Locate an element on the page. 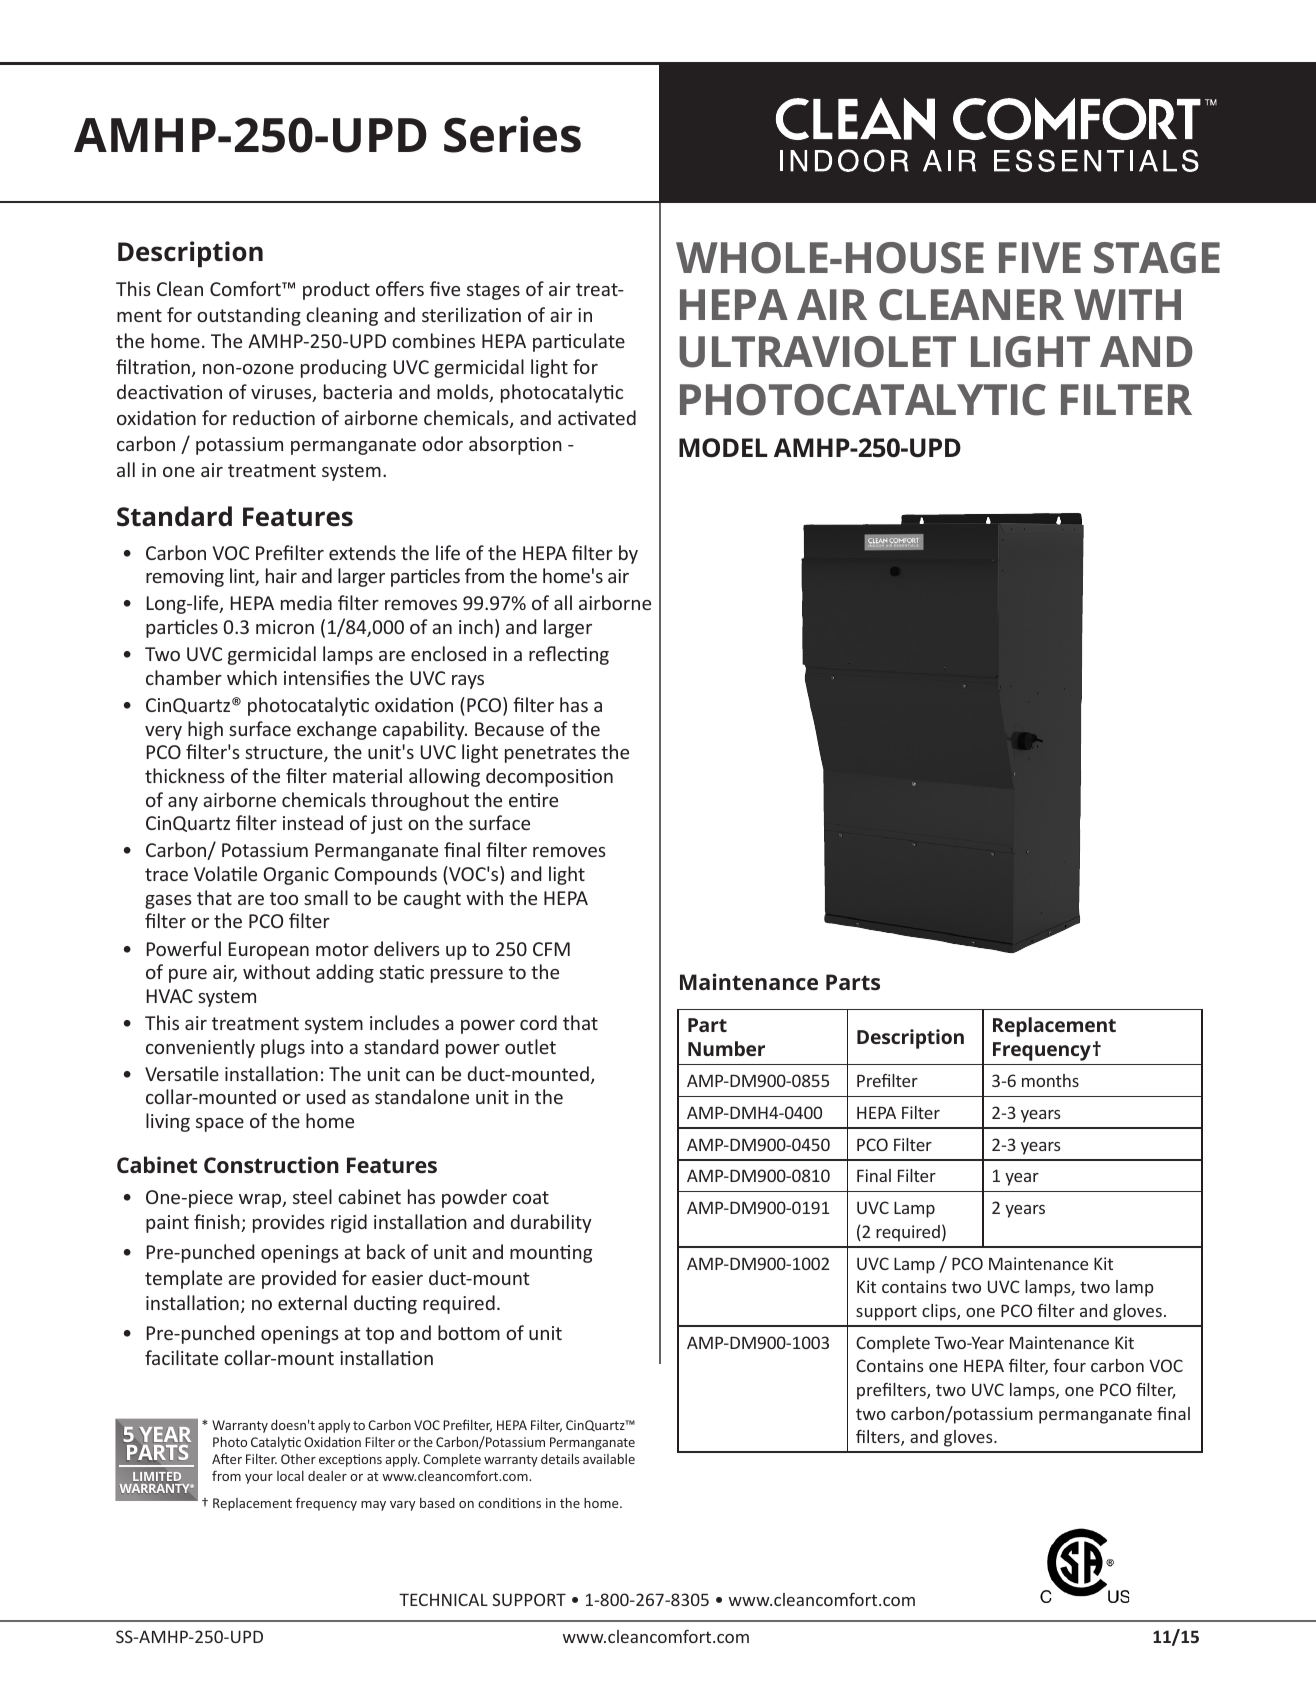 Image resolution: width=1316 pixels, height=1703 pixels. space is located at coordinates (220, 1125).
